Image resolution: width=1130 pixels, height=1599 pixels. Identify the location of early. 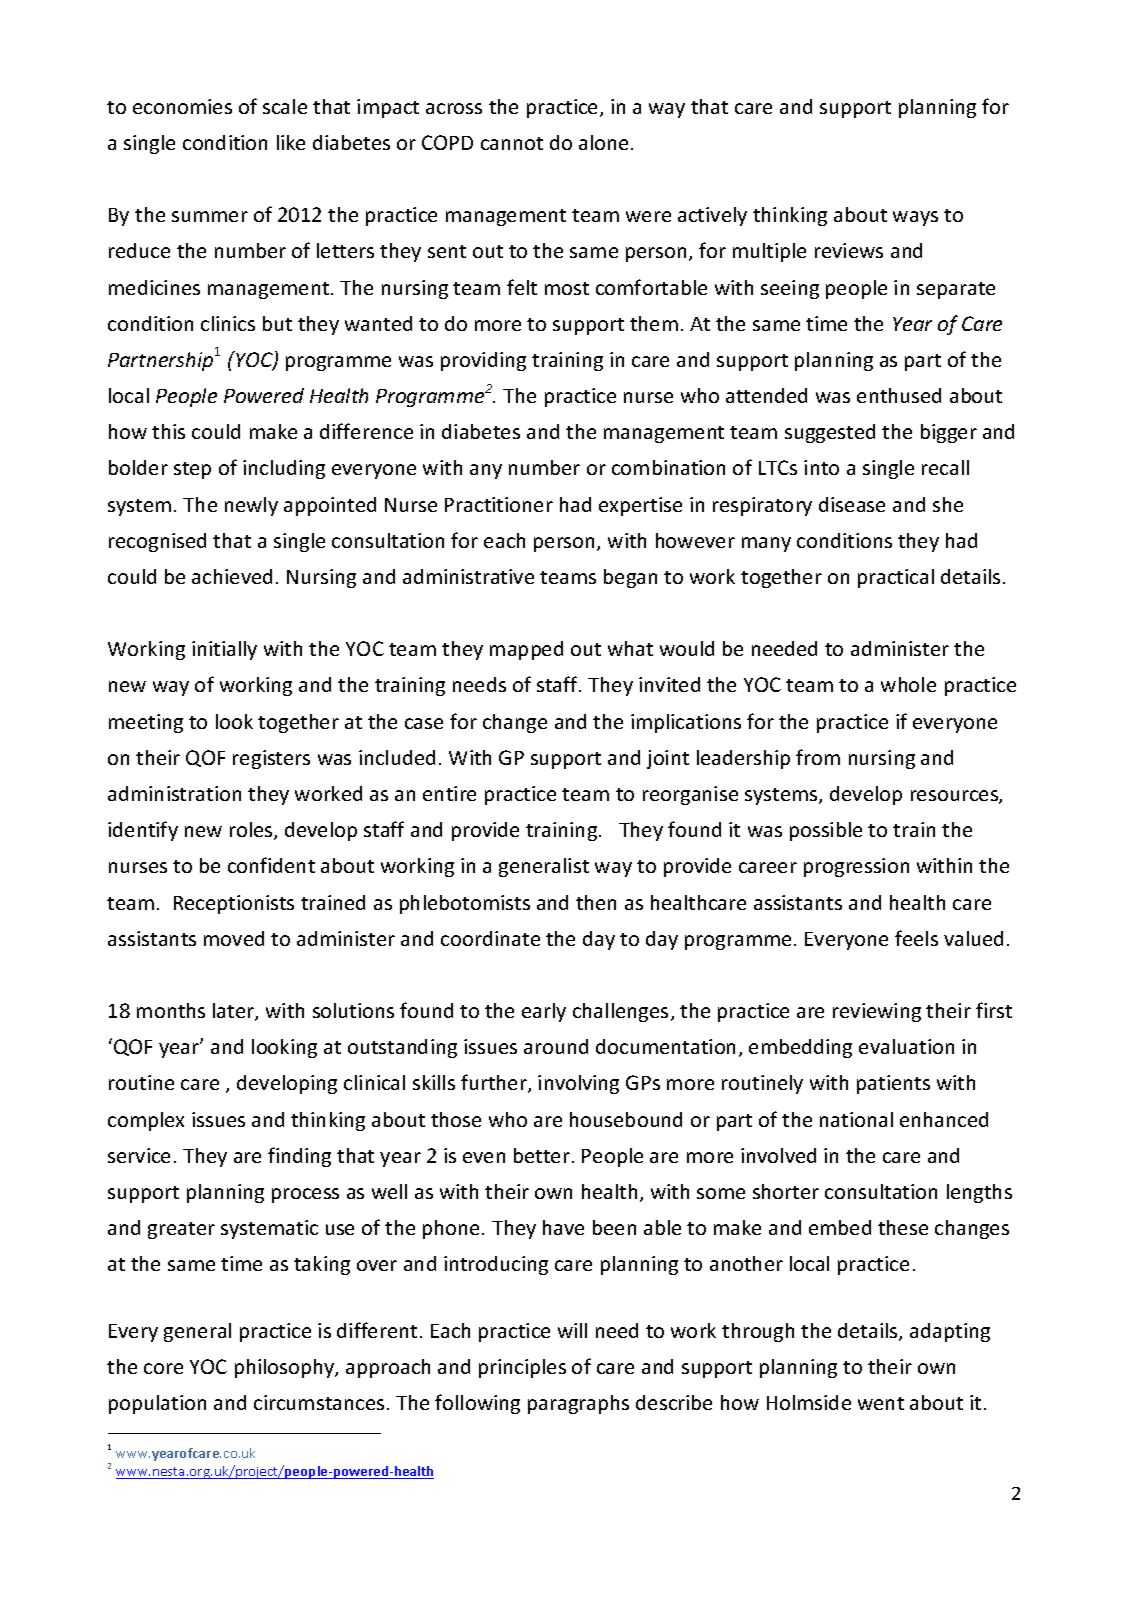
(544, 1012).
